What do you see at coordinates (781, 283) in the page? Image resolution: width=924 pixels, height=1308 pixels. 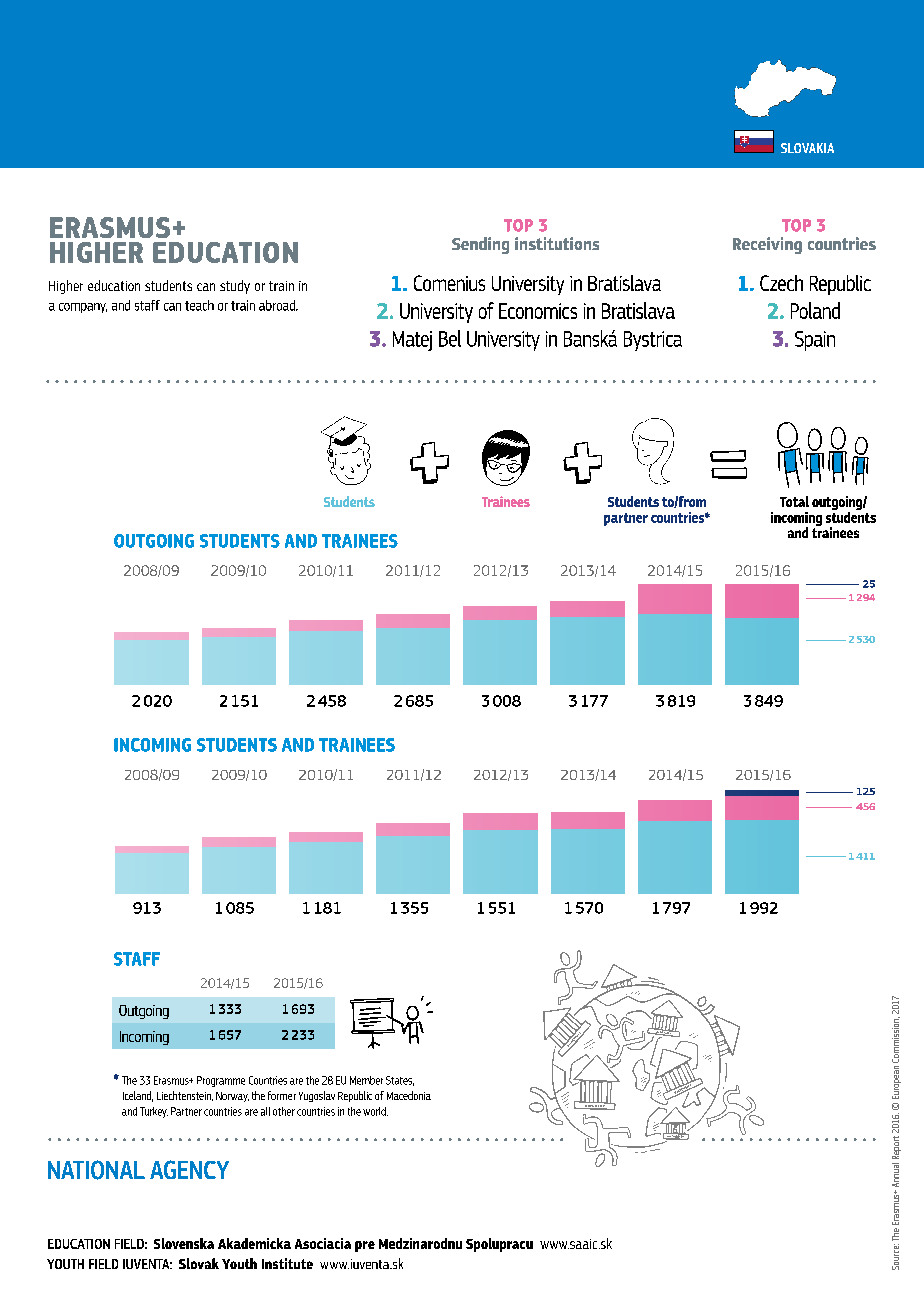 I see `Czech` at bounding box center [781, 283].
